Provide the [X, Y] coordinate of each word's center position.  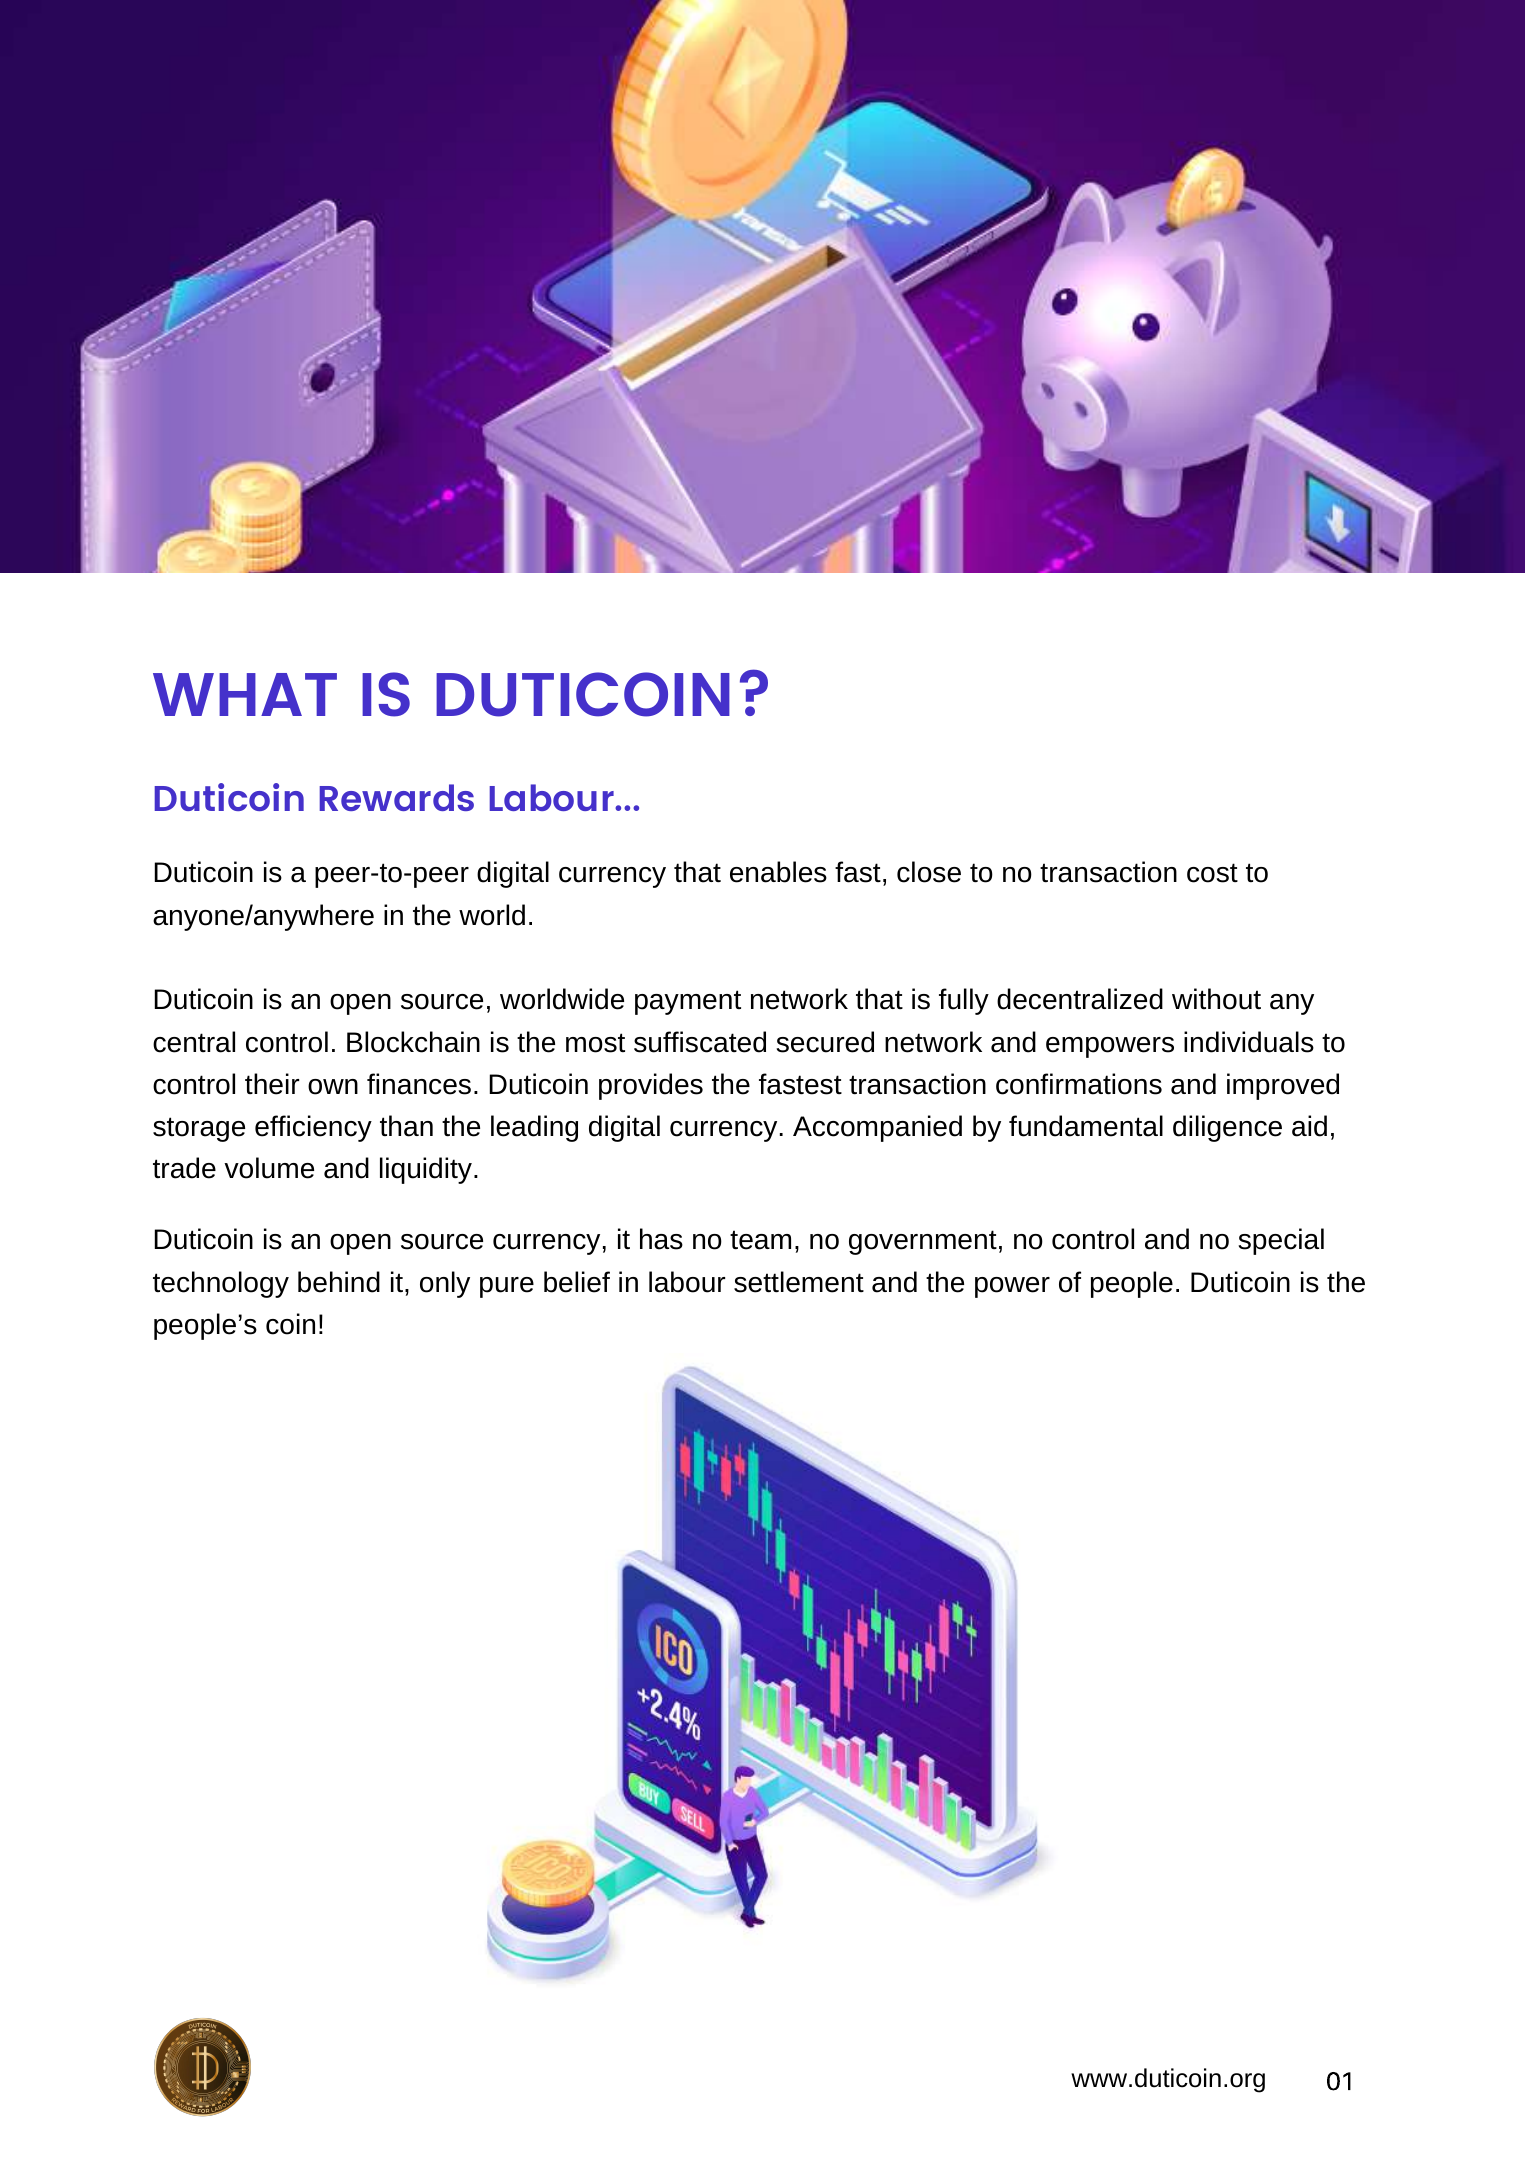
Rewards [397, 797]
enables [778, 872]
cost [1212, 873]
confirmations [1079, 1084]
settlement [799, 1282]
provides [651, 1086]
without [1216, 999]
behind [339, 1282]
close [929, 872]
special [1281, 1241]
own [333, 1087]
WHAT [245, 694]
